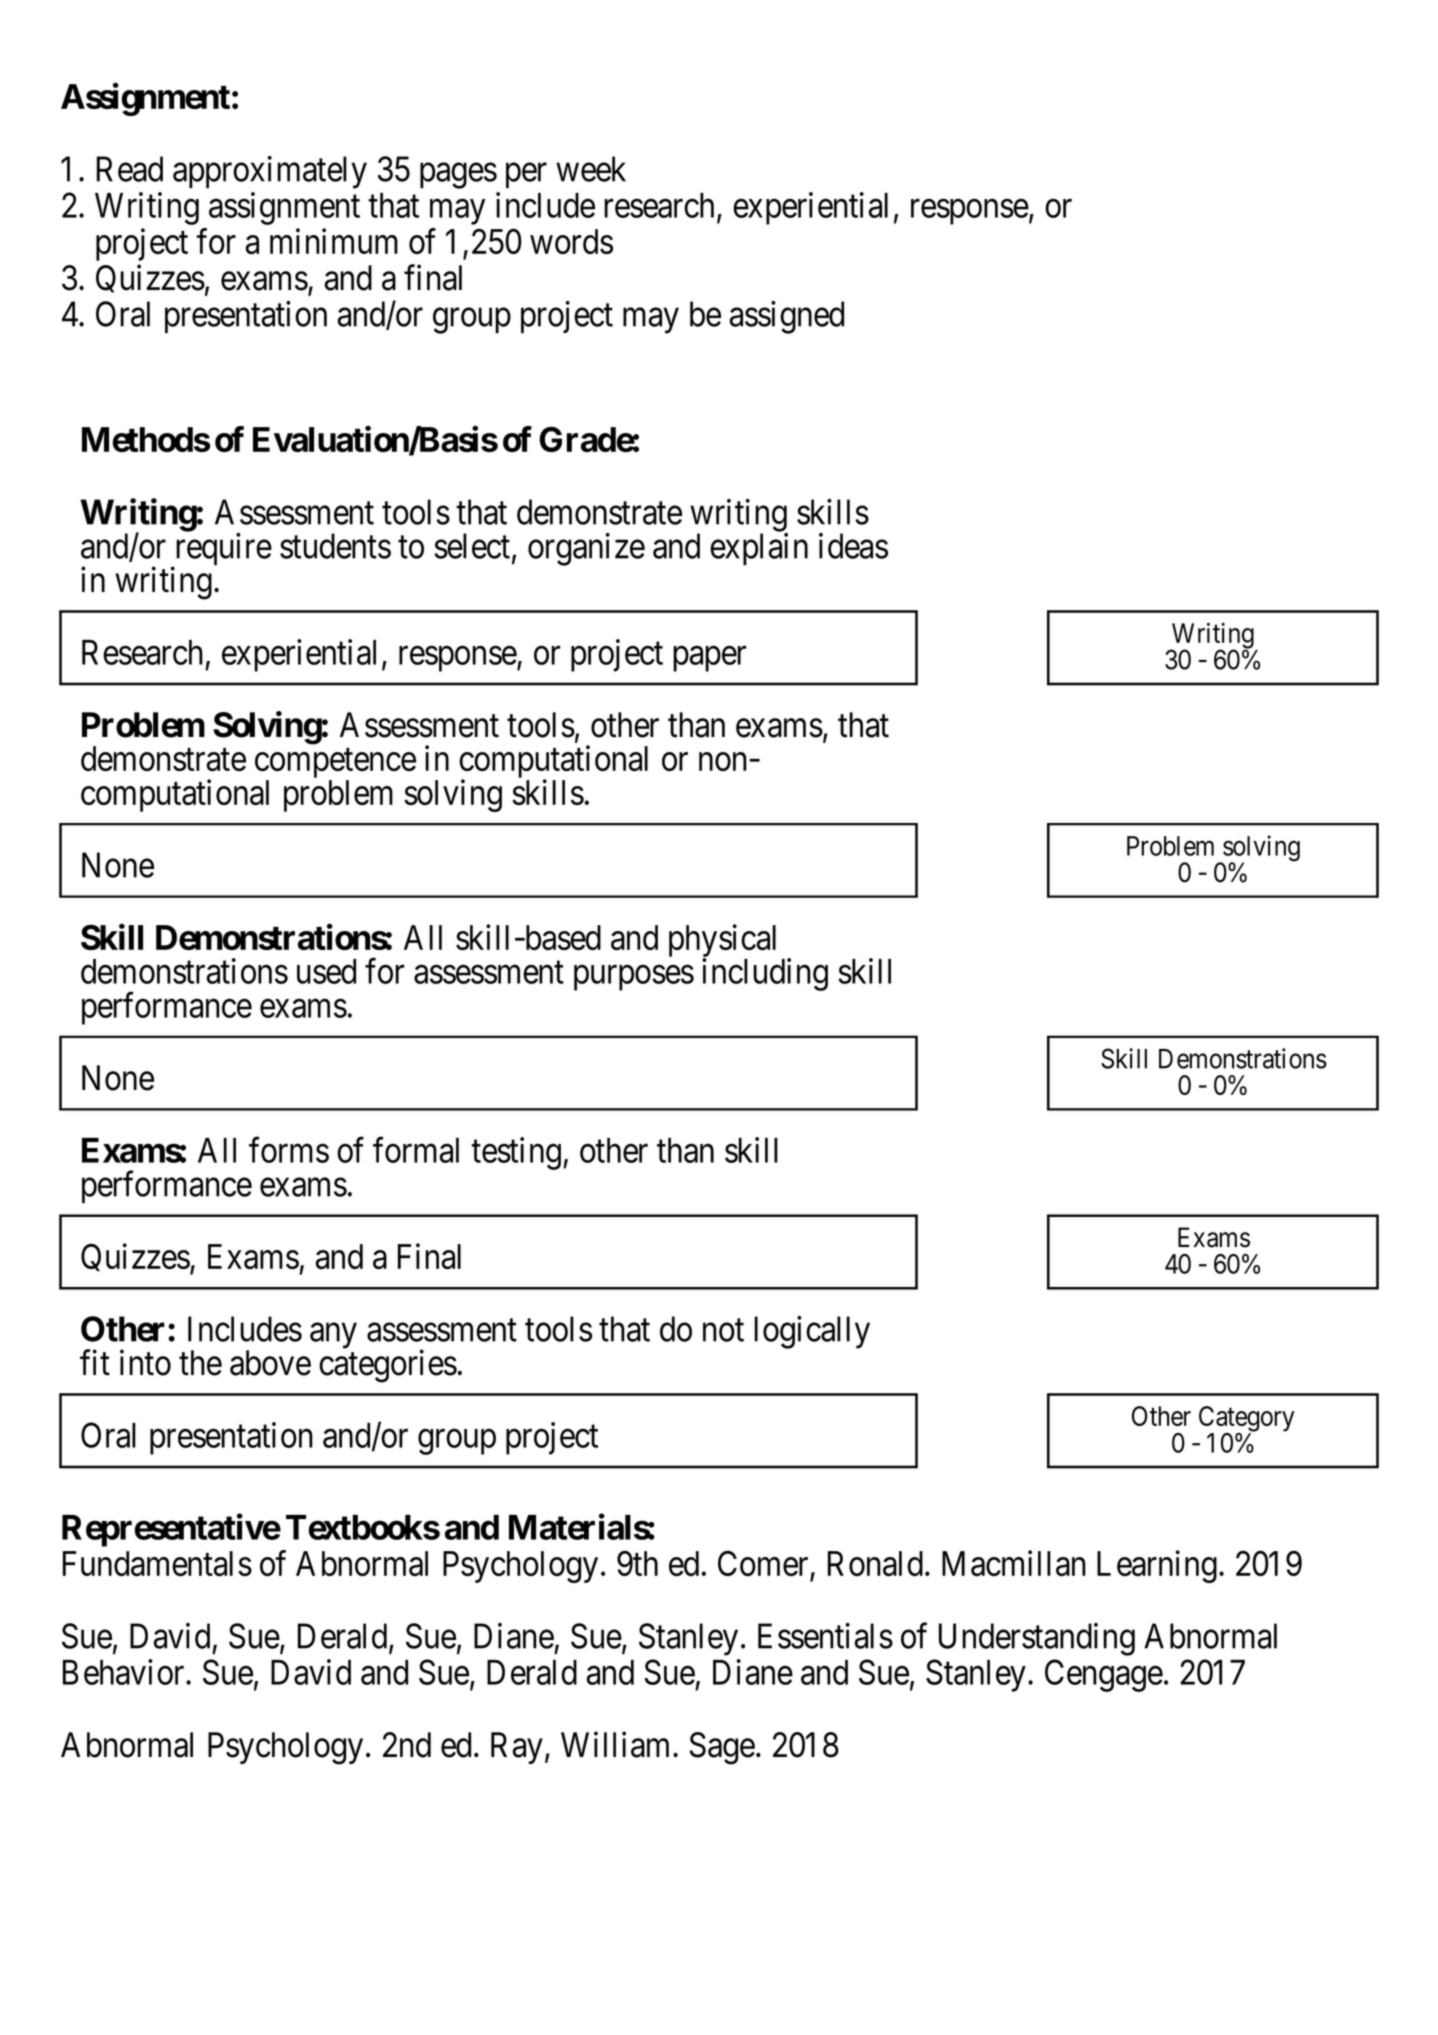  What do you see at coordinates (617, 1744) in the image?
I see `William` at bounding box center [617, 1744].
